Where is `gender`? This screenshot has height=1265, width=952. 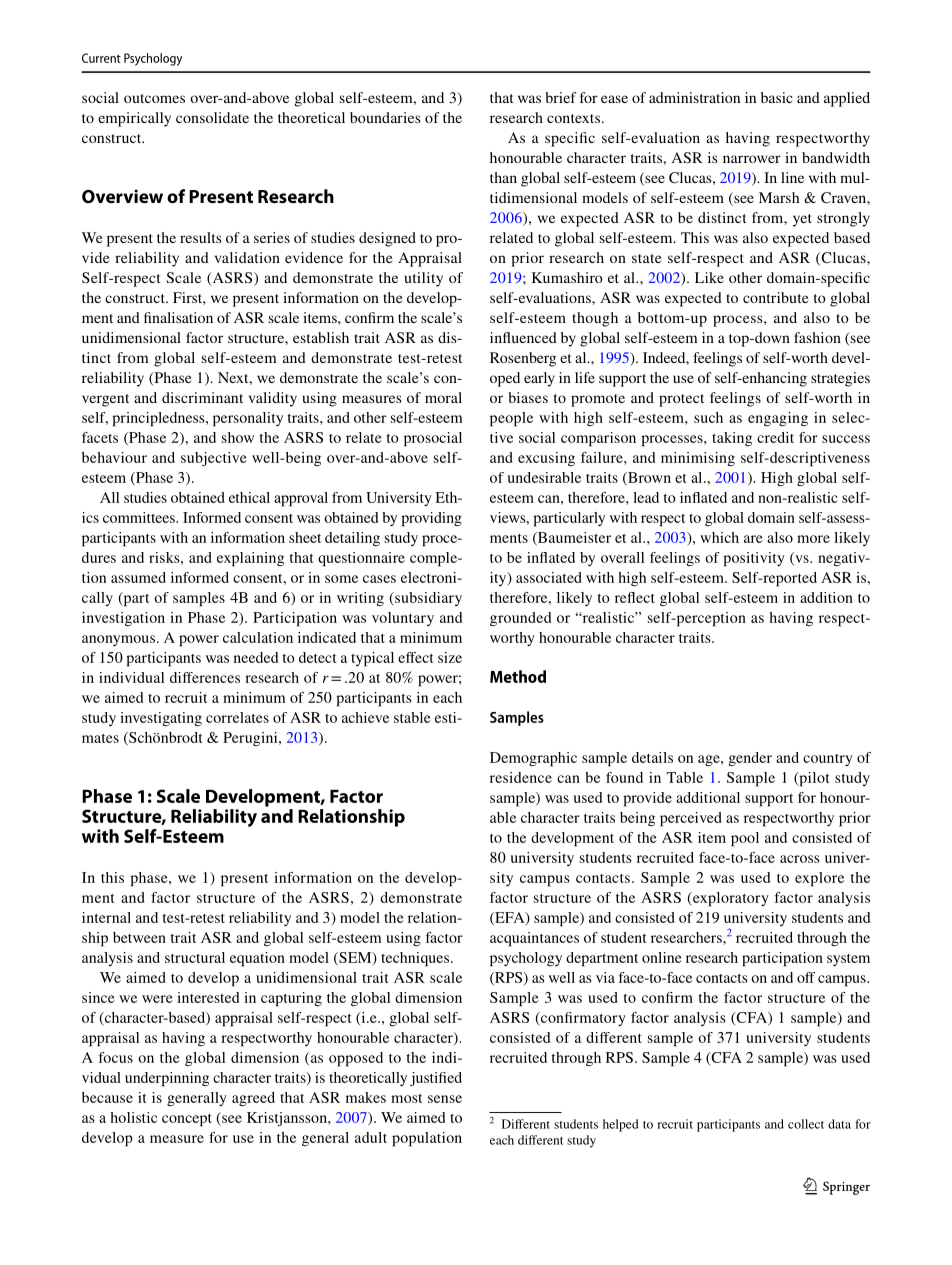
gender is located at coordinates (750, 759).
